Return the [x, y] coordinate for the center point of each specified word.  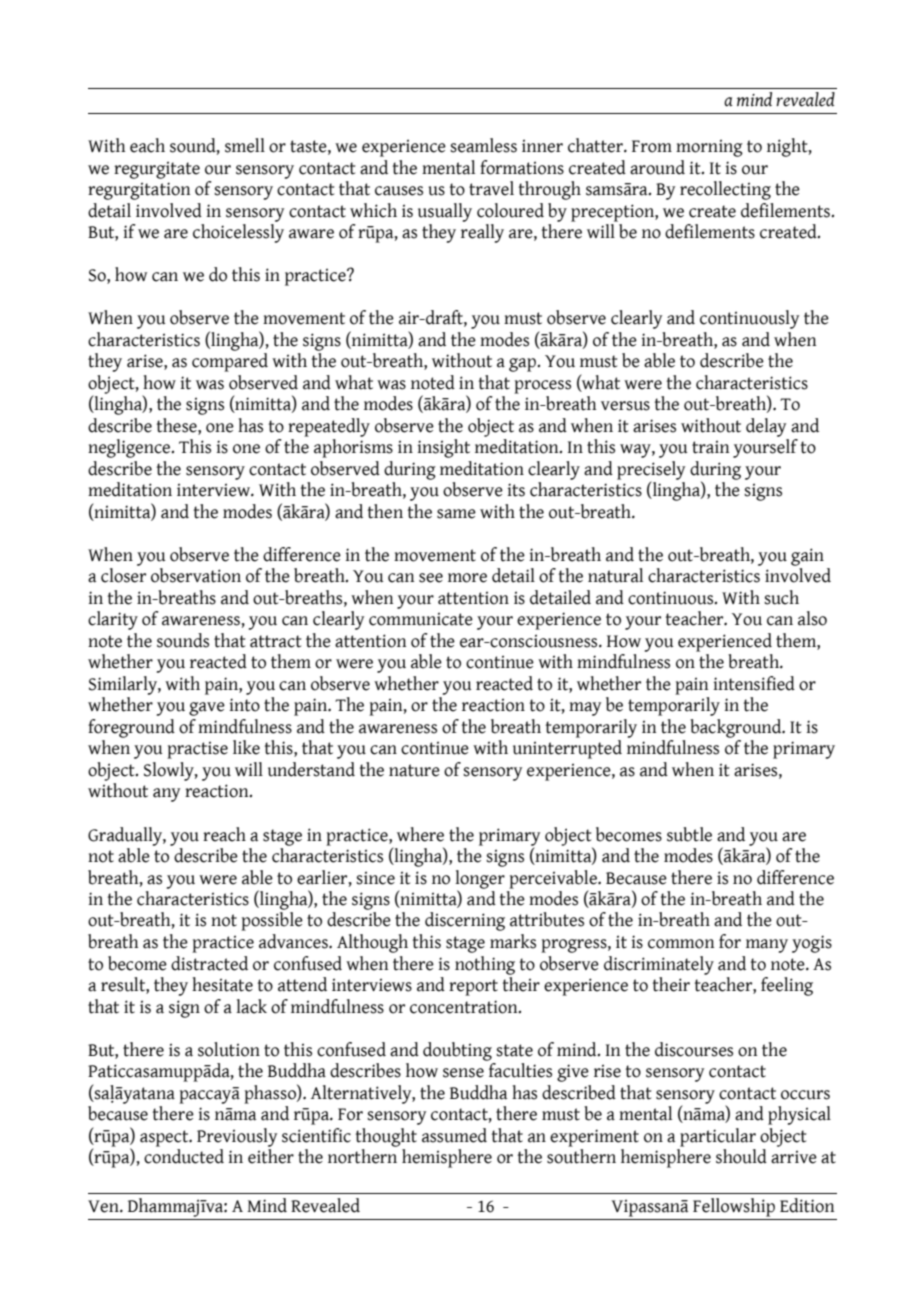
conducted [184, 1156]
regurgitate [157, 170]
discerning [465, 921]
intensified [754, 683]
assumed [454, 1135]
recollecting [725, 190]
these [178, 425]
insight [443, 448]
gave [207, 709]
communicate [421, 619]
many [767, 946]
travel [491, 188]
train [710, 447]
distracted [209, 963]
